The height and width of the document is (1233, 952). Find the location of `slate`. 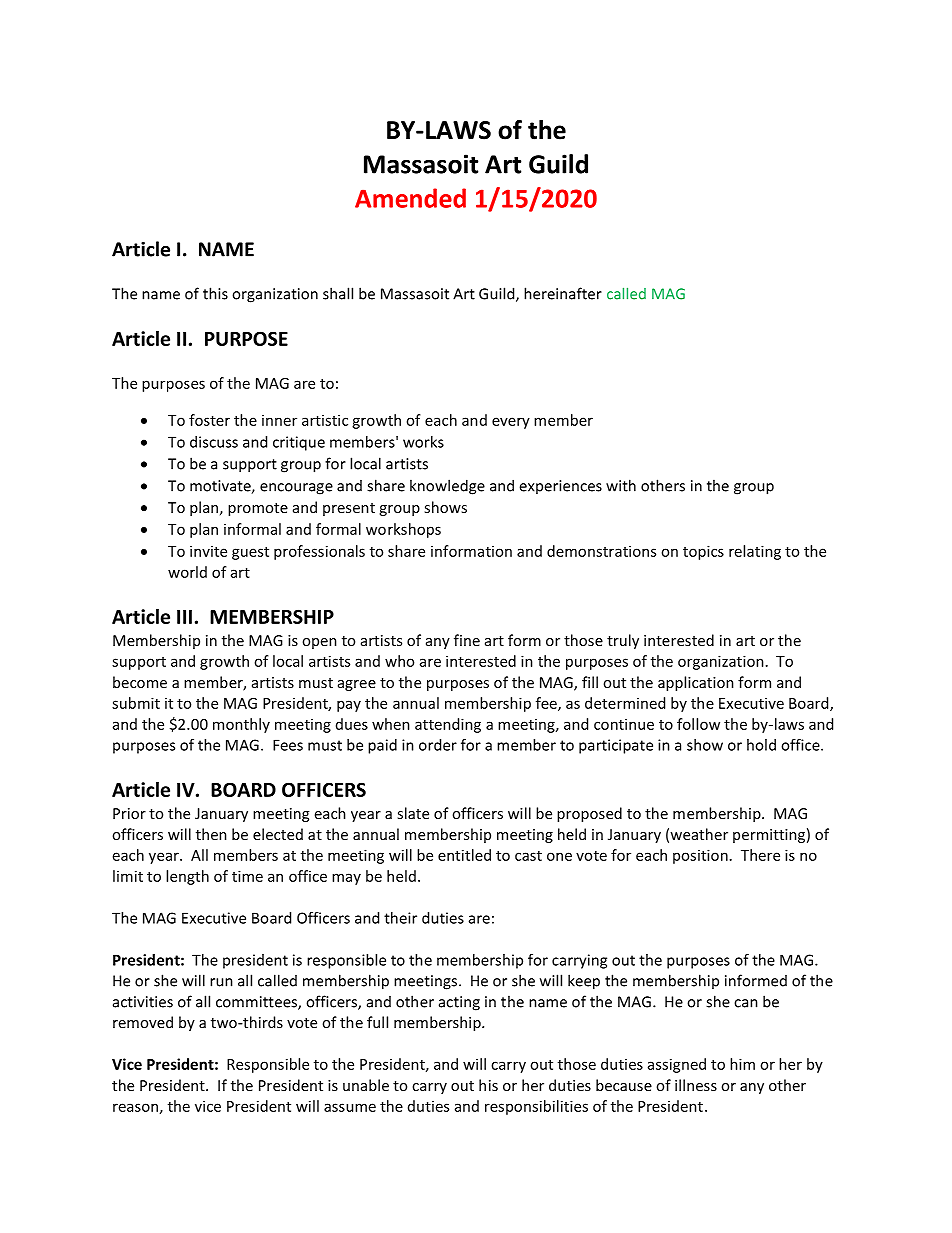

slate is located at coordinates (413, 813).
